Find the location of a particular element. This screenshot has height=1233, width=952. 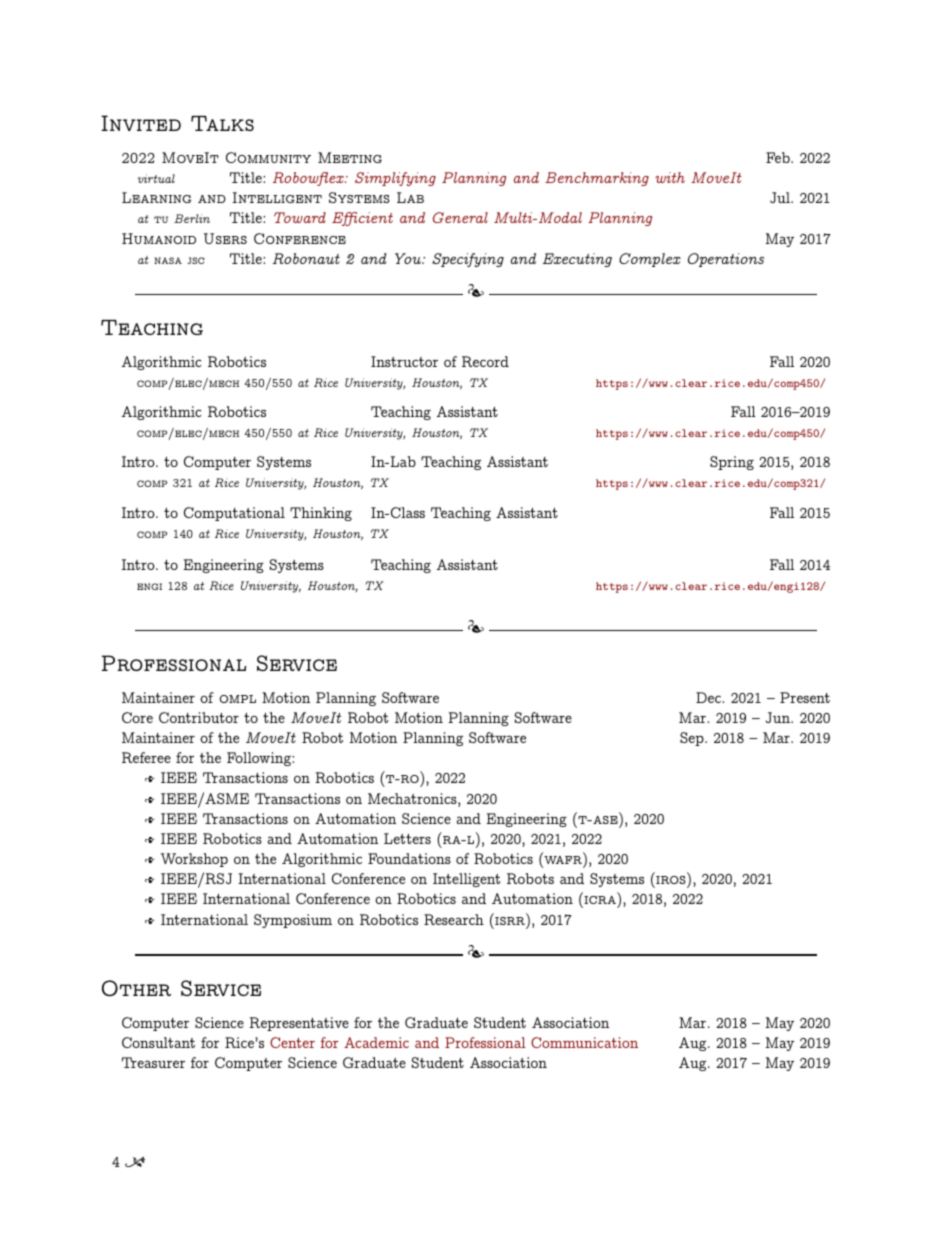

Berlin is located at coordinates (192, 218).
